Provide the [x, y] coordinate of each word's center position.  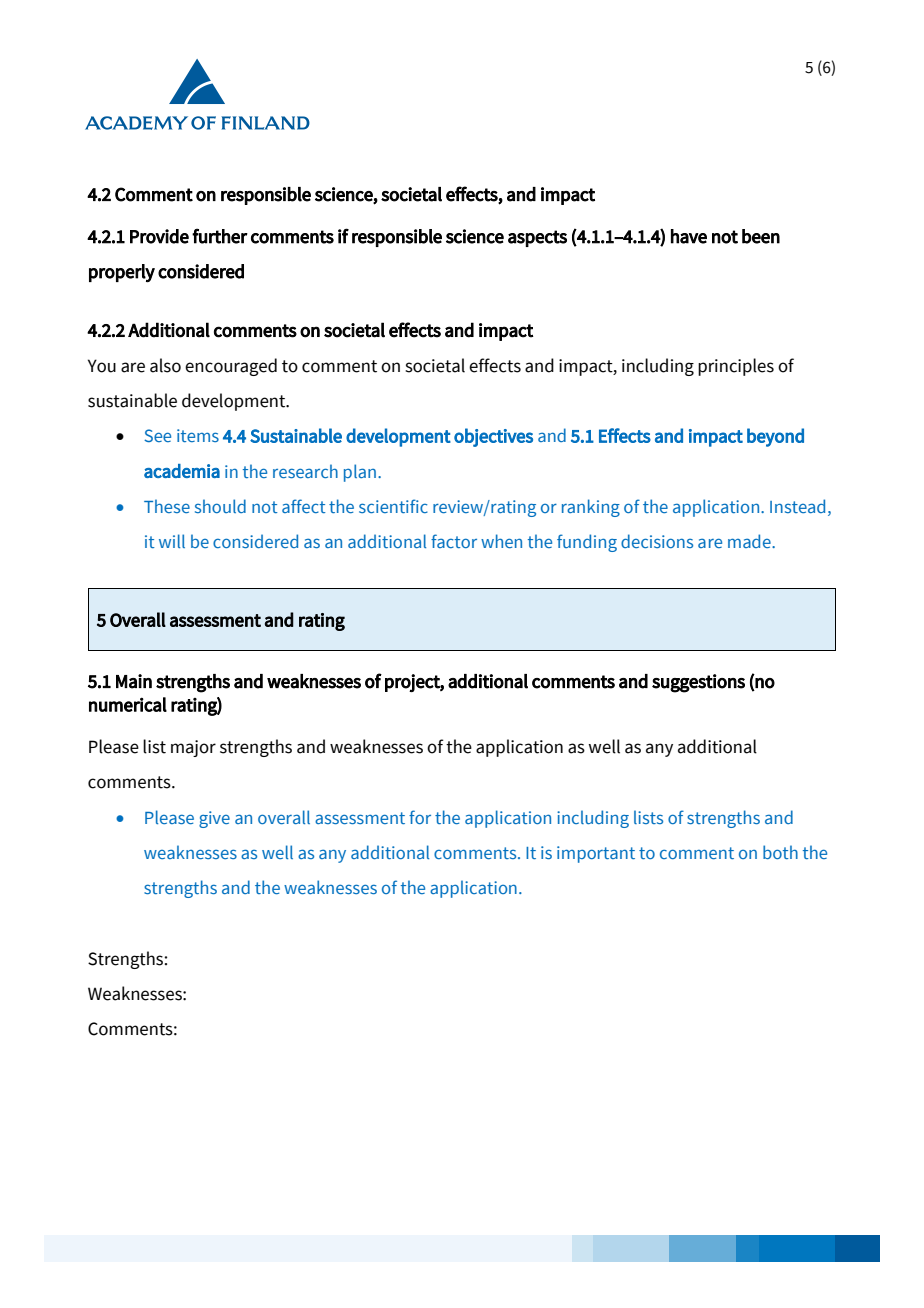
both [780, 852]
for [420, 817]
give [214, 819]
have [689, 236]
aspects [537, 238]
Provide [159, 236]
